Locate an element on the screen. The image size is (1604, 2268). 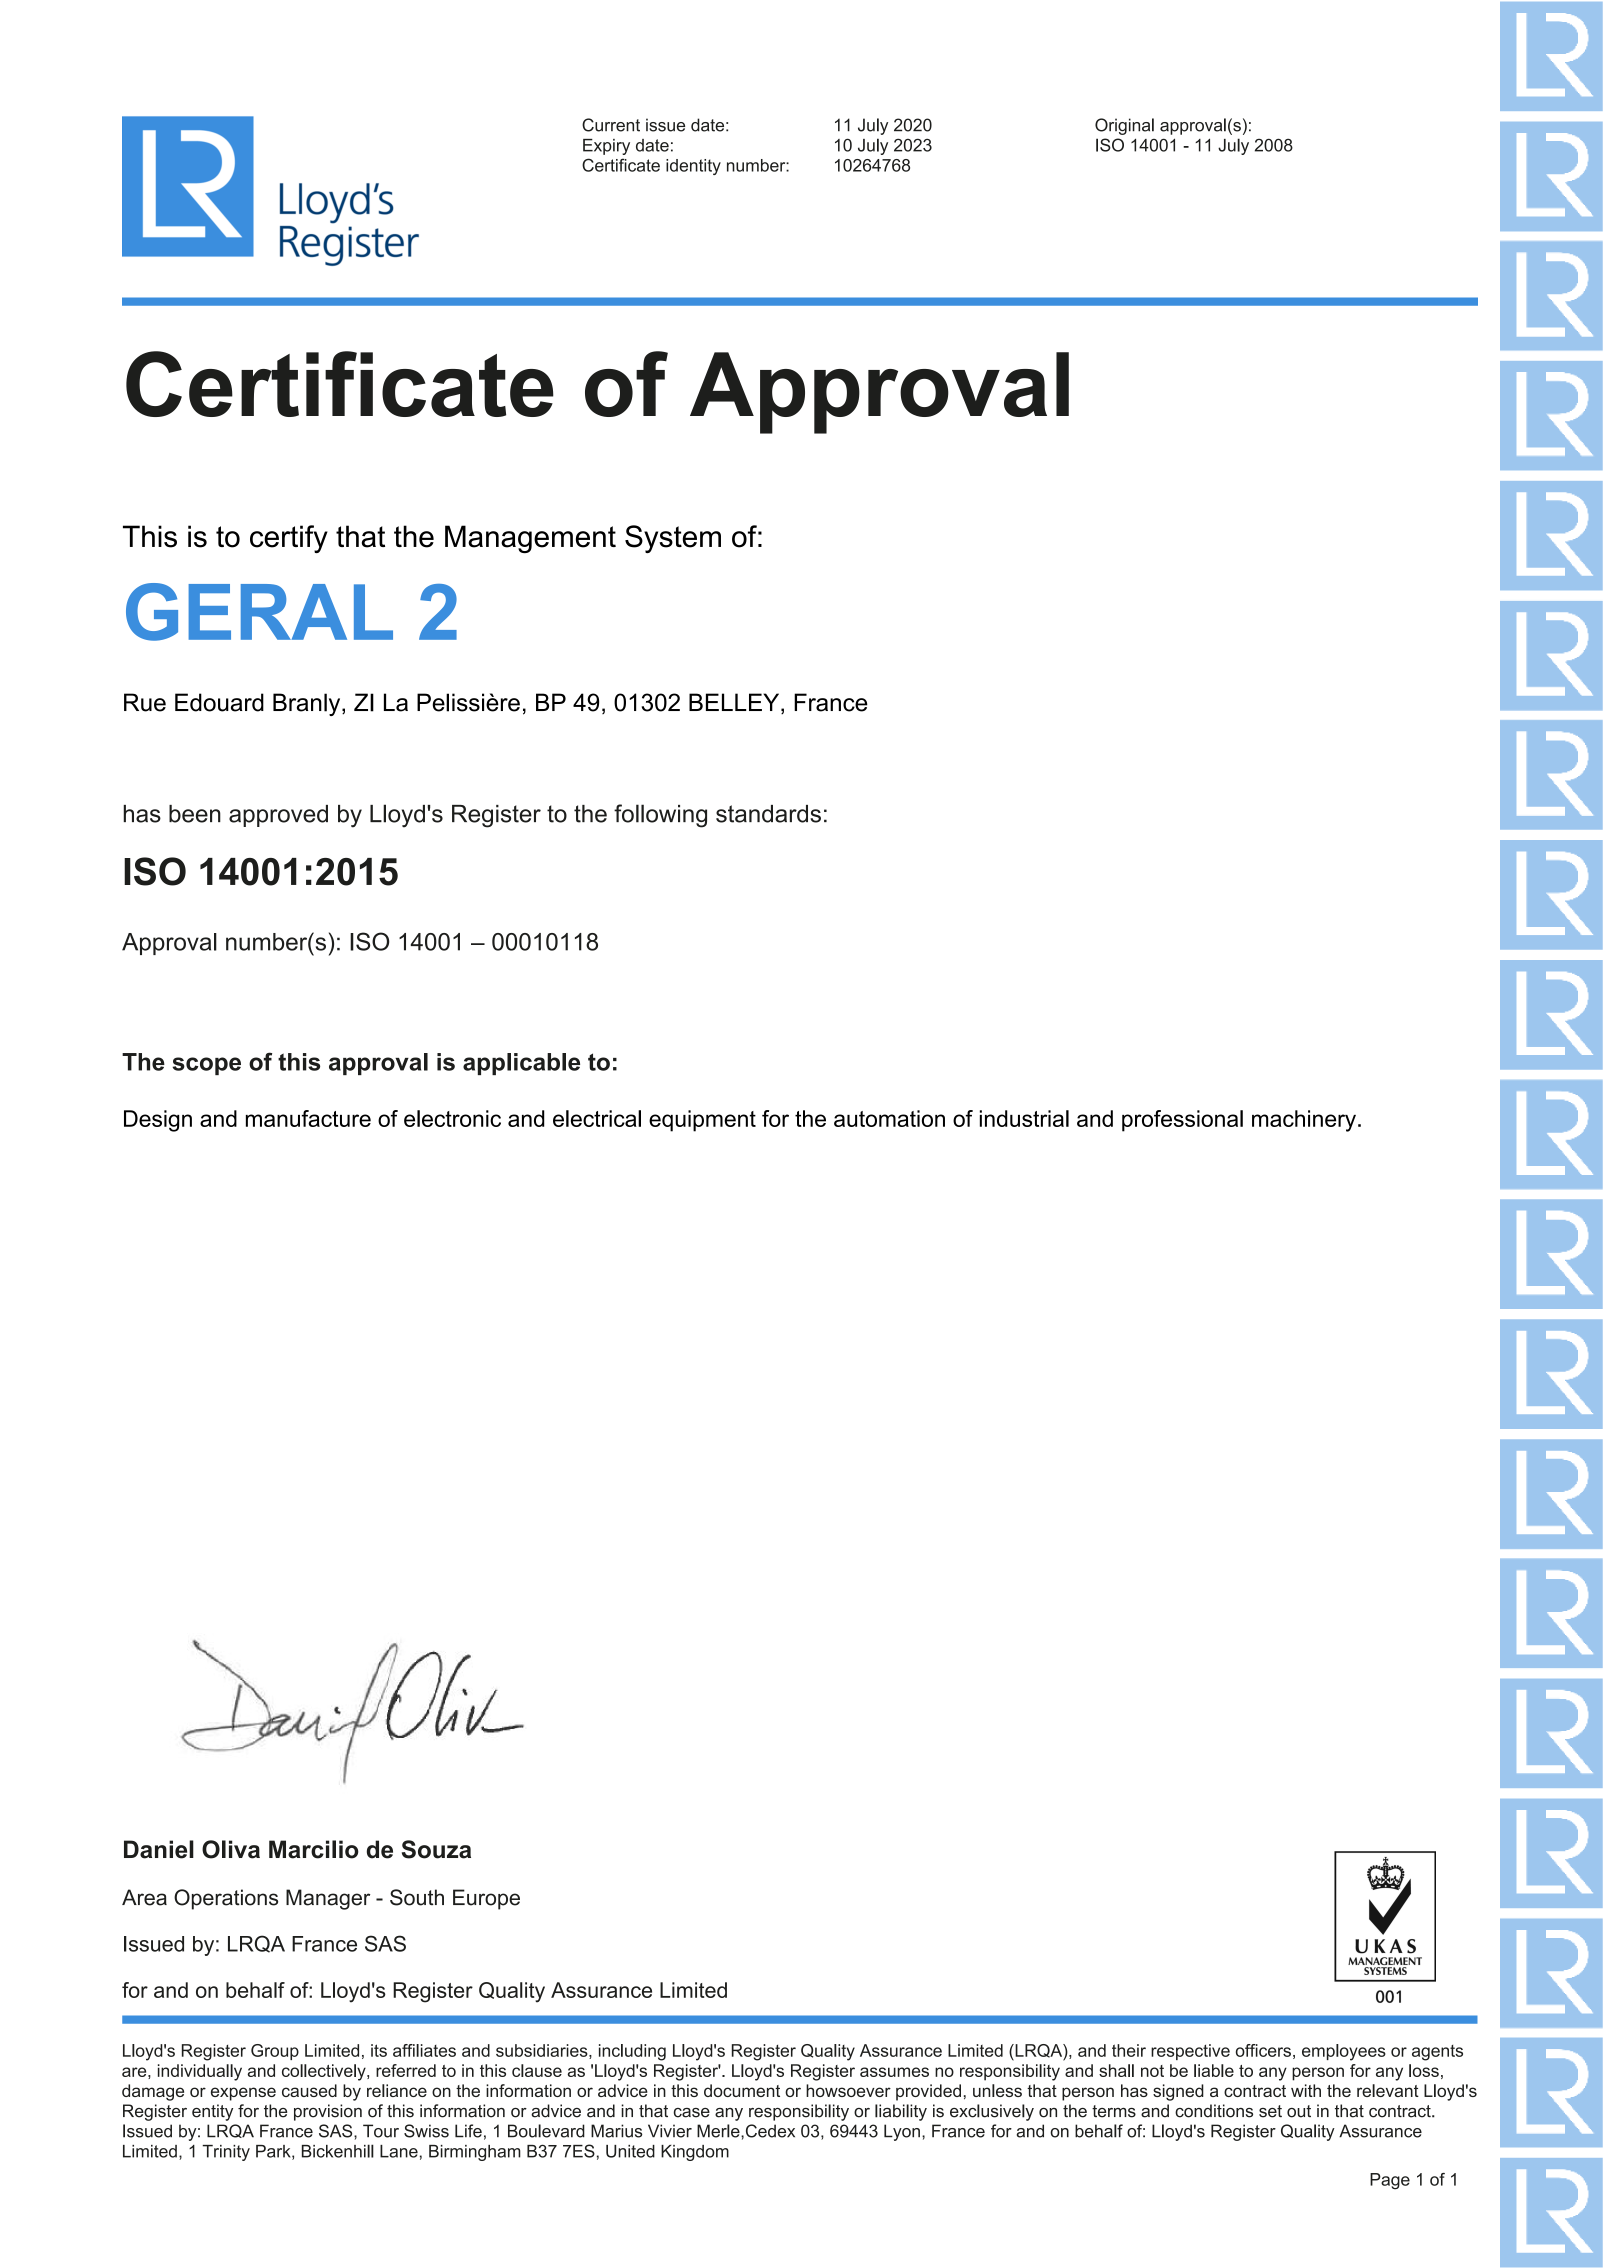
document is located at coordinates (742, 2090).
